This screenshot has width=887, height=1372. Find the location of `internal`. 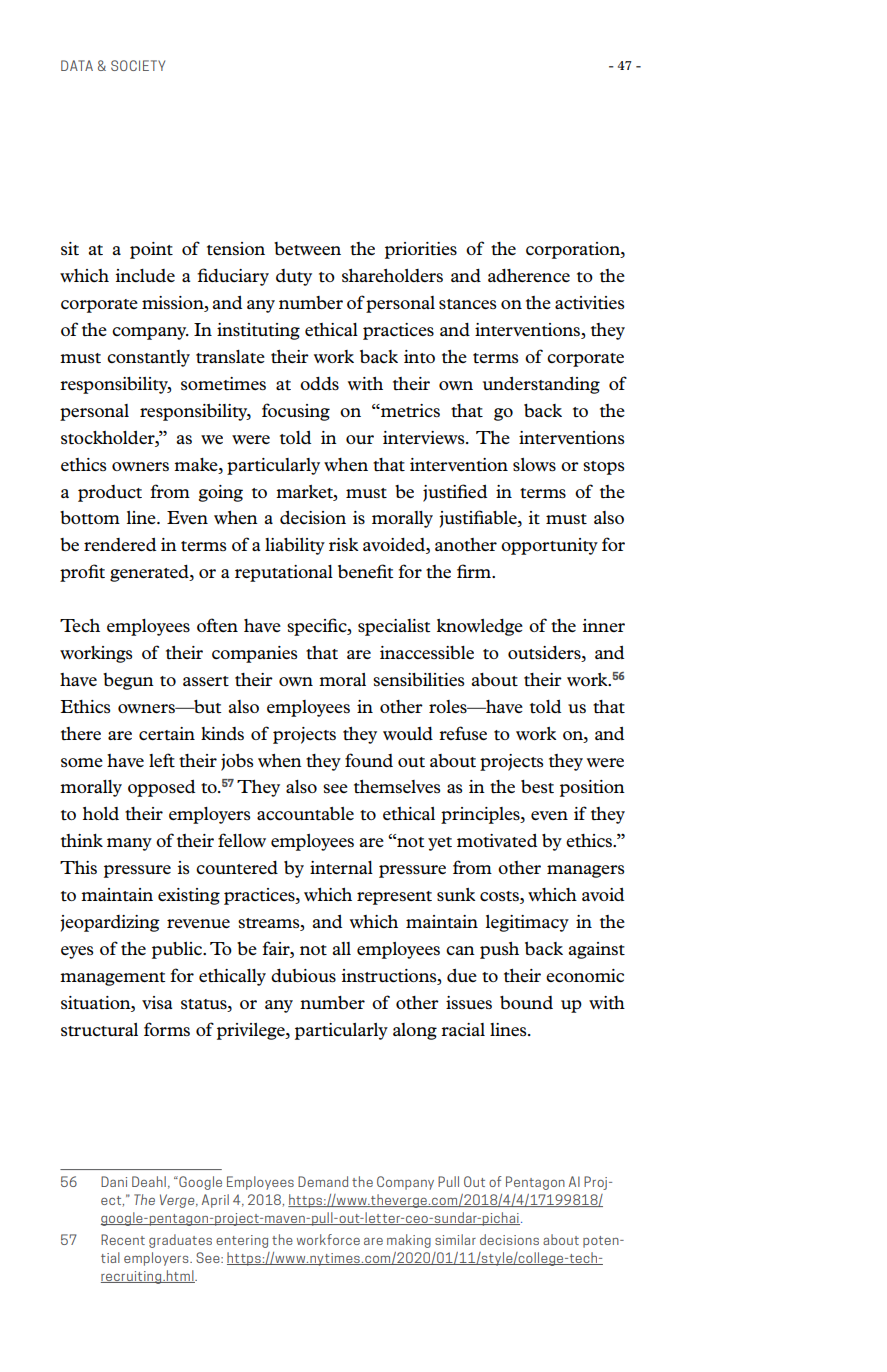

internal is located at coordinates (341, 868).
